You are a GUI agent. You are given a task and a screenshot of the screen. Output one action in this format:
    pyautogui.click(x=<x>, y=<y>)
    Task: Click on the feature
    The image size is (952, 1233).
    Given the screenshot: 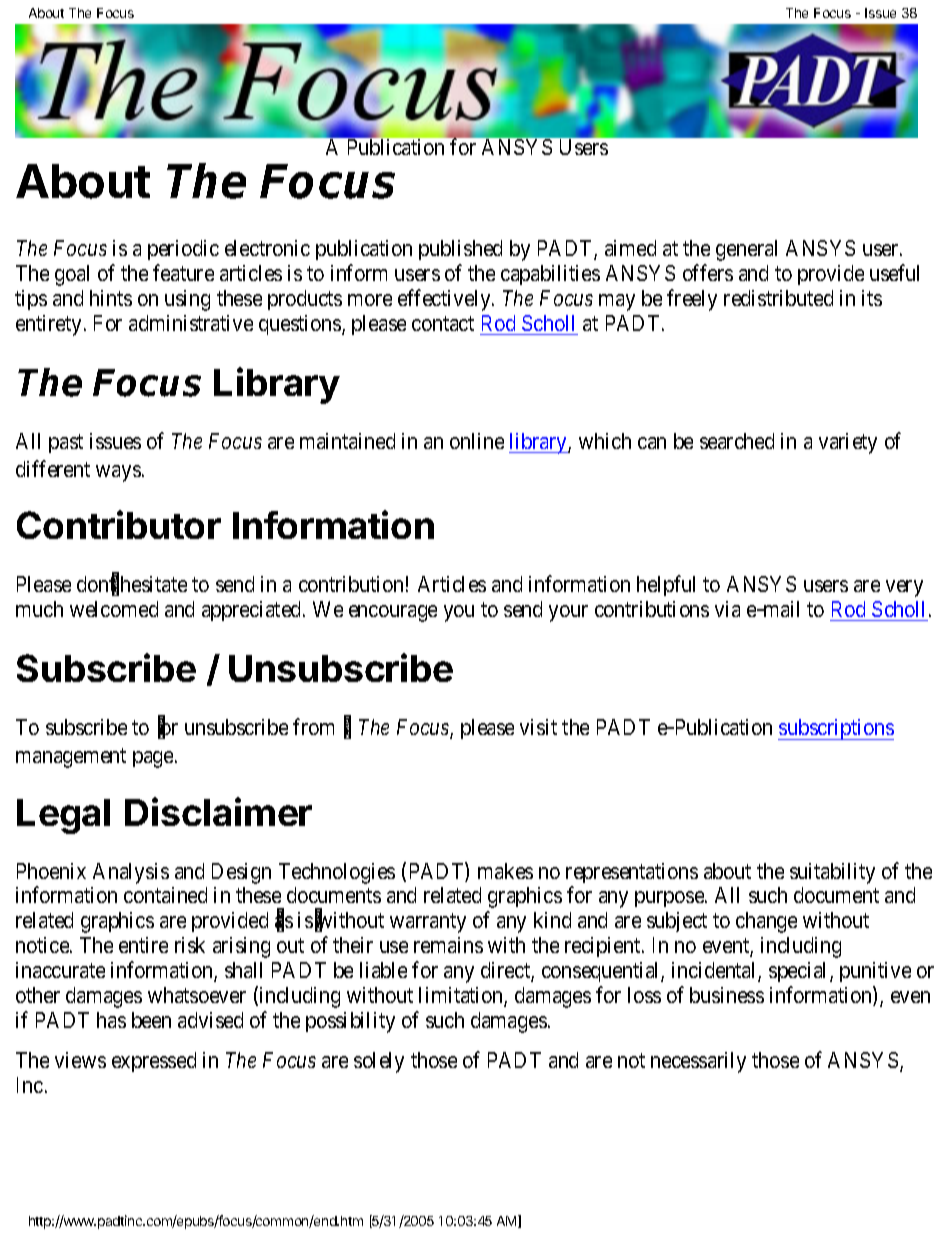 What is the action you would take?
    pyautogui.click(x=183, y=272)
